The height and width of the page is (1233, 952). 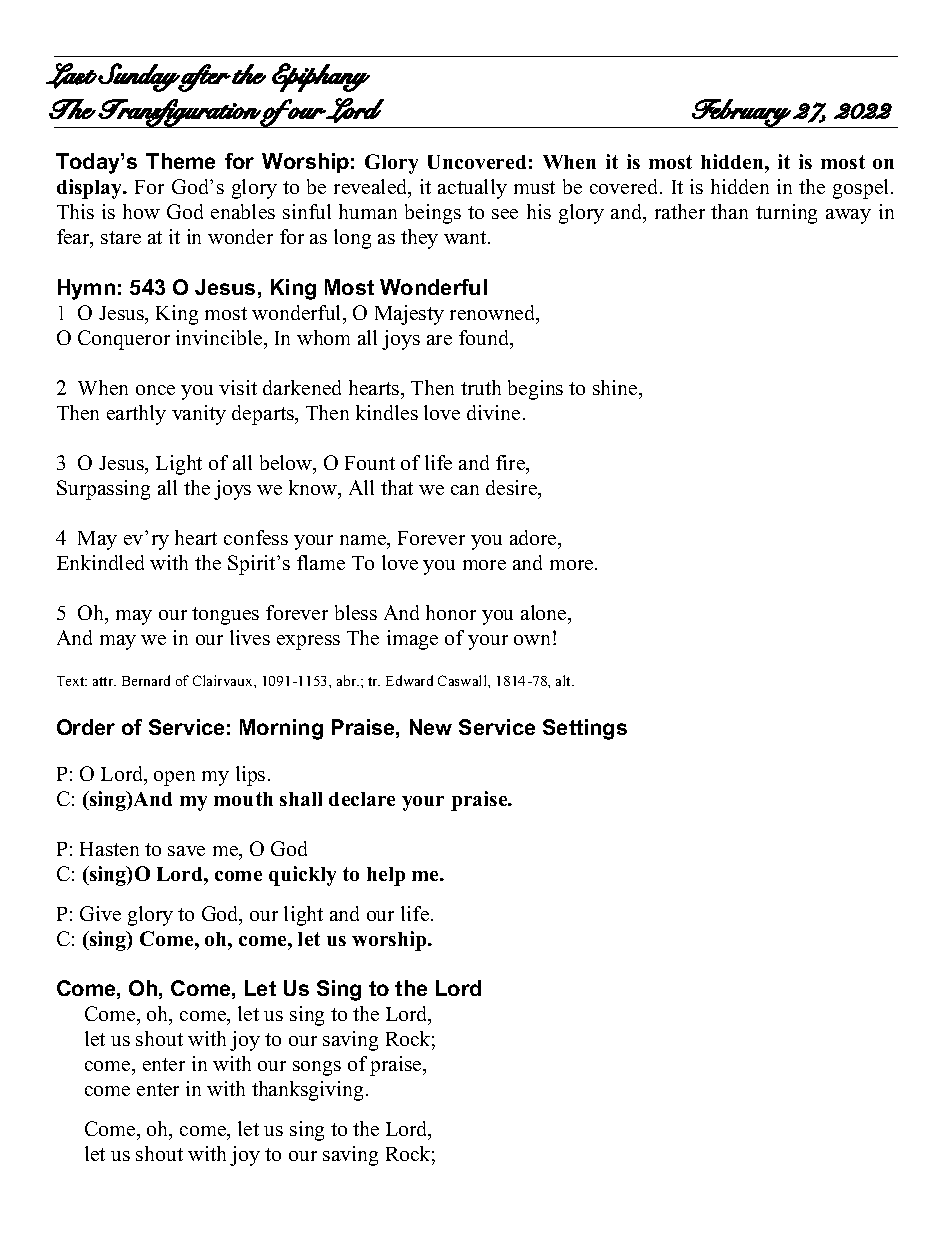 I want to click on how, so click(x=141, y=211).
